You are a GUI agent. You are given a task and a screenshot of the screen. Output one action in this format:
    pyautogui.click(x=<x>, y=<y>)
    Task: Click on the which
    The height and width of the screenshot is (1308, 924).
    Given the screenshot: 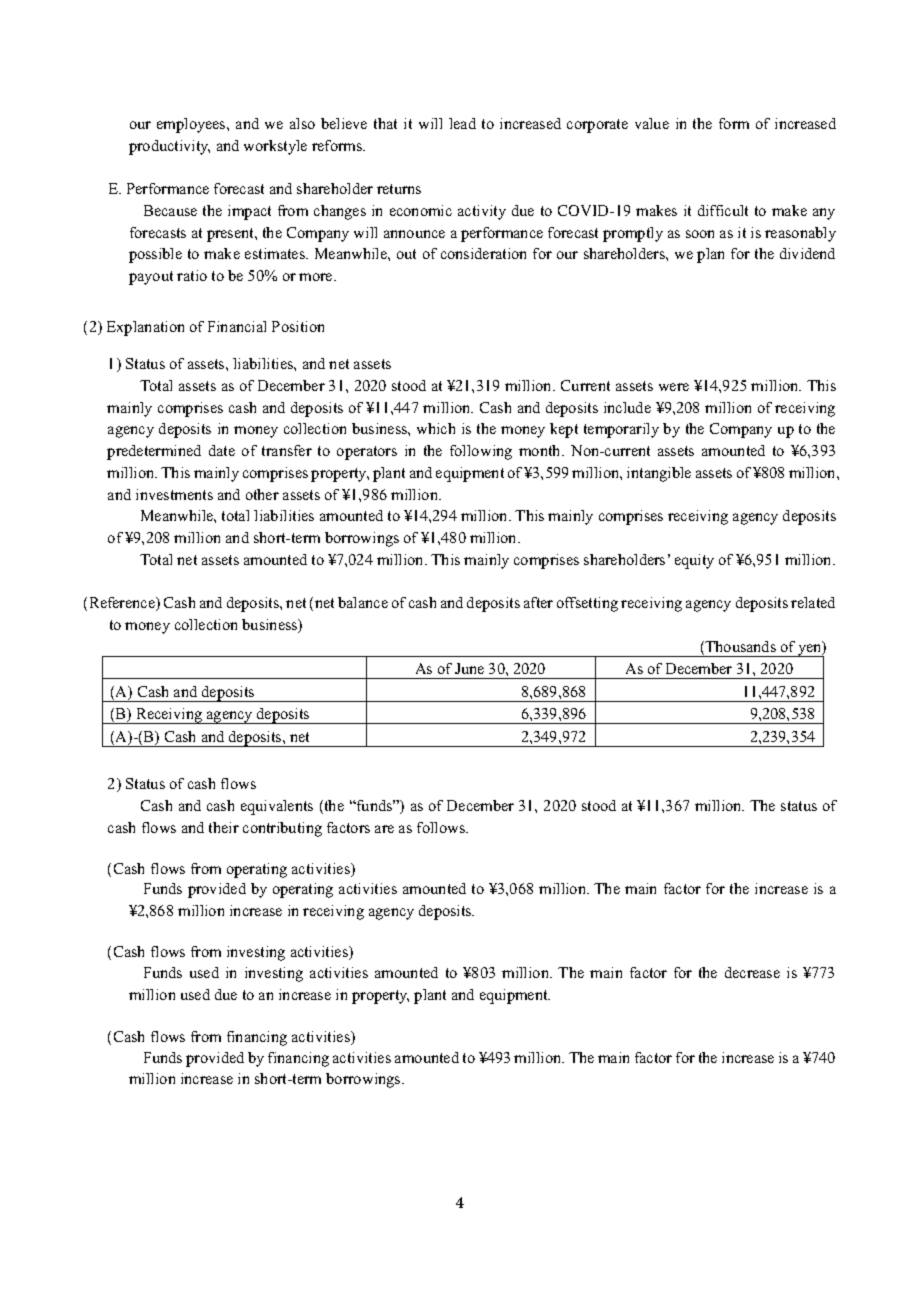 What is the action you would take?
    pyautogui.click(x=436, y=428)
